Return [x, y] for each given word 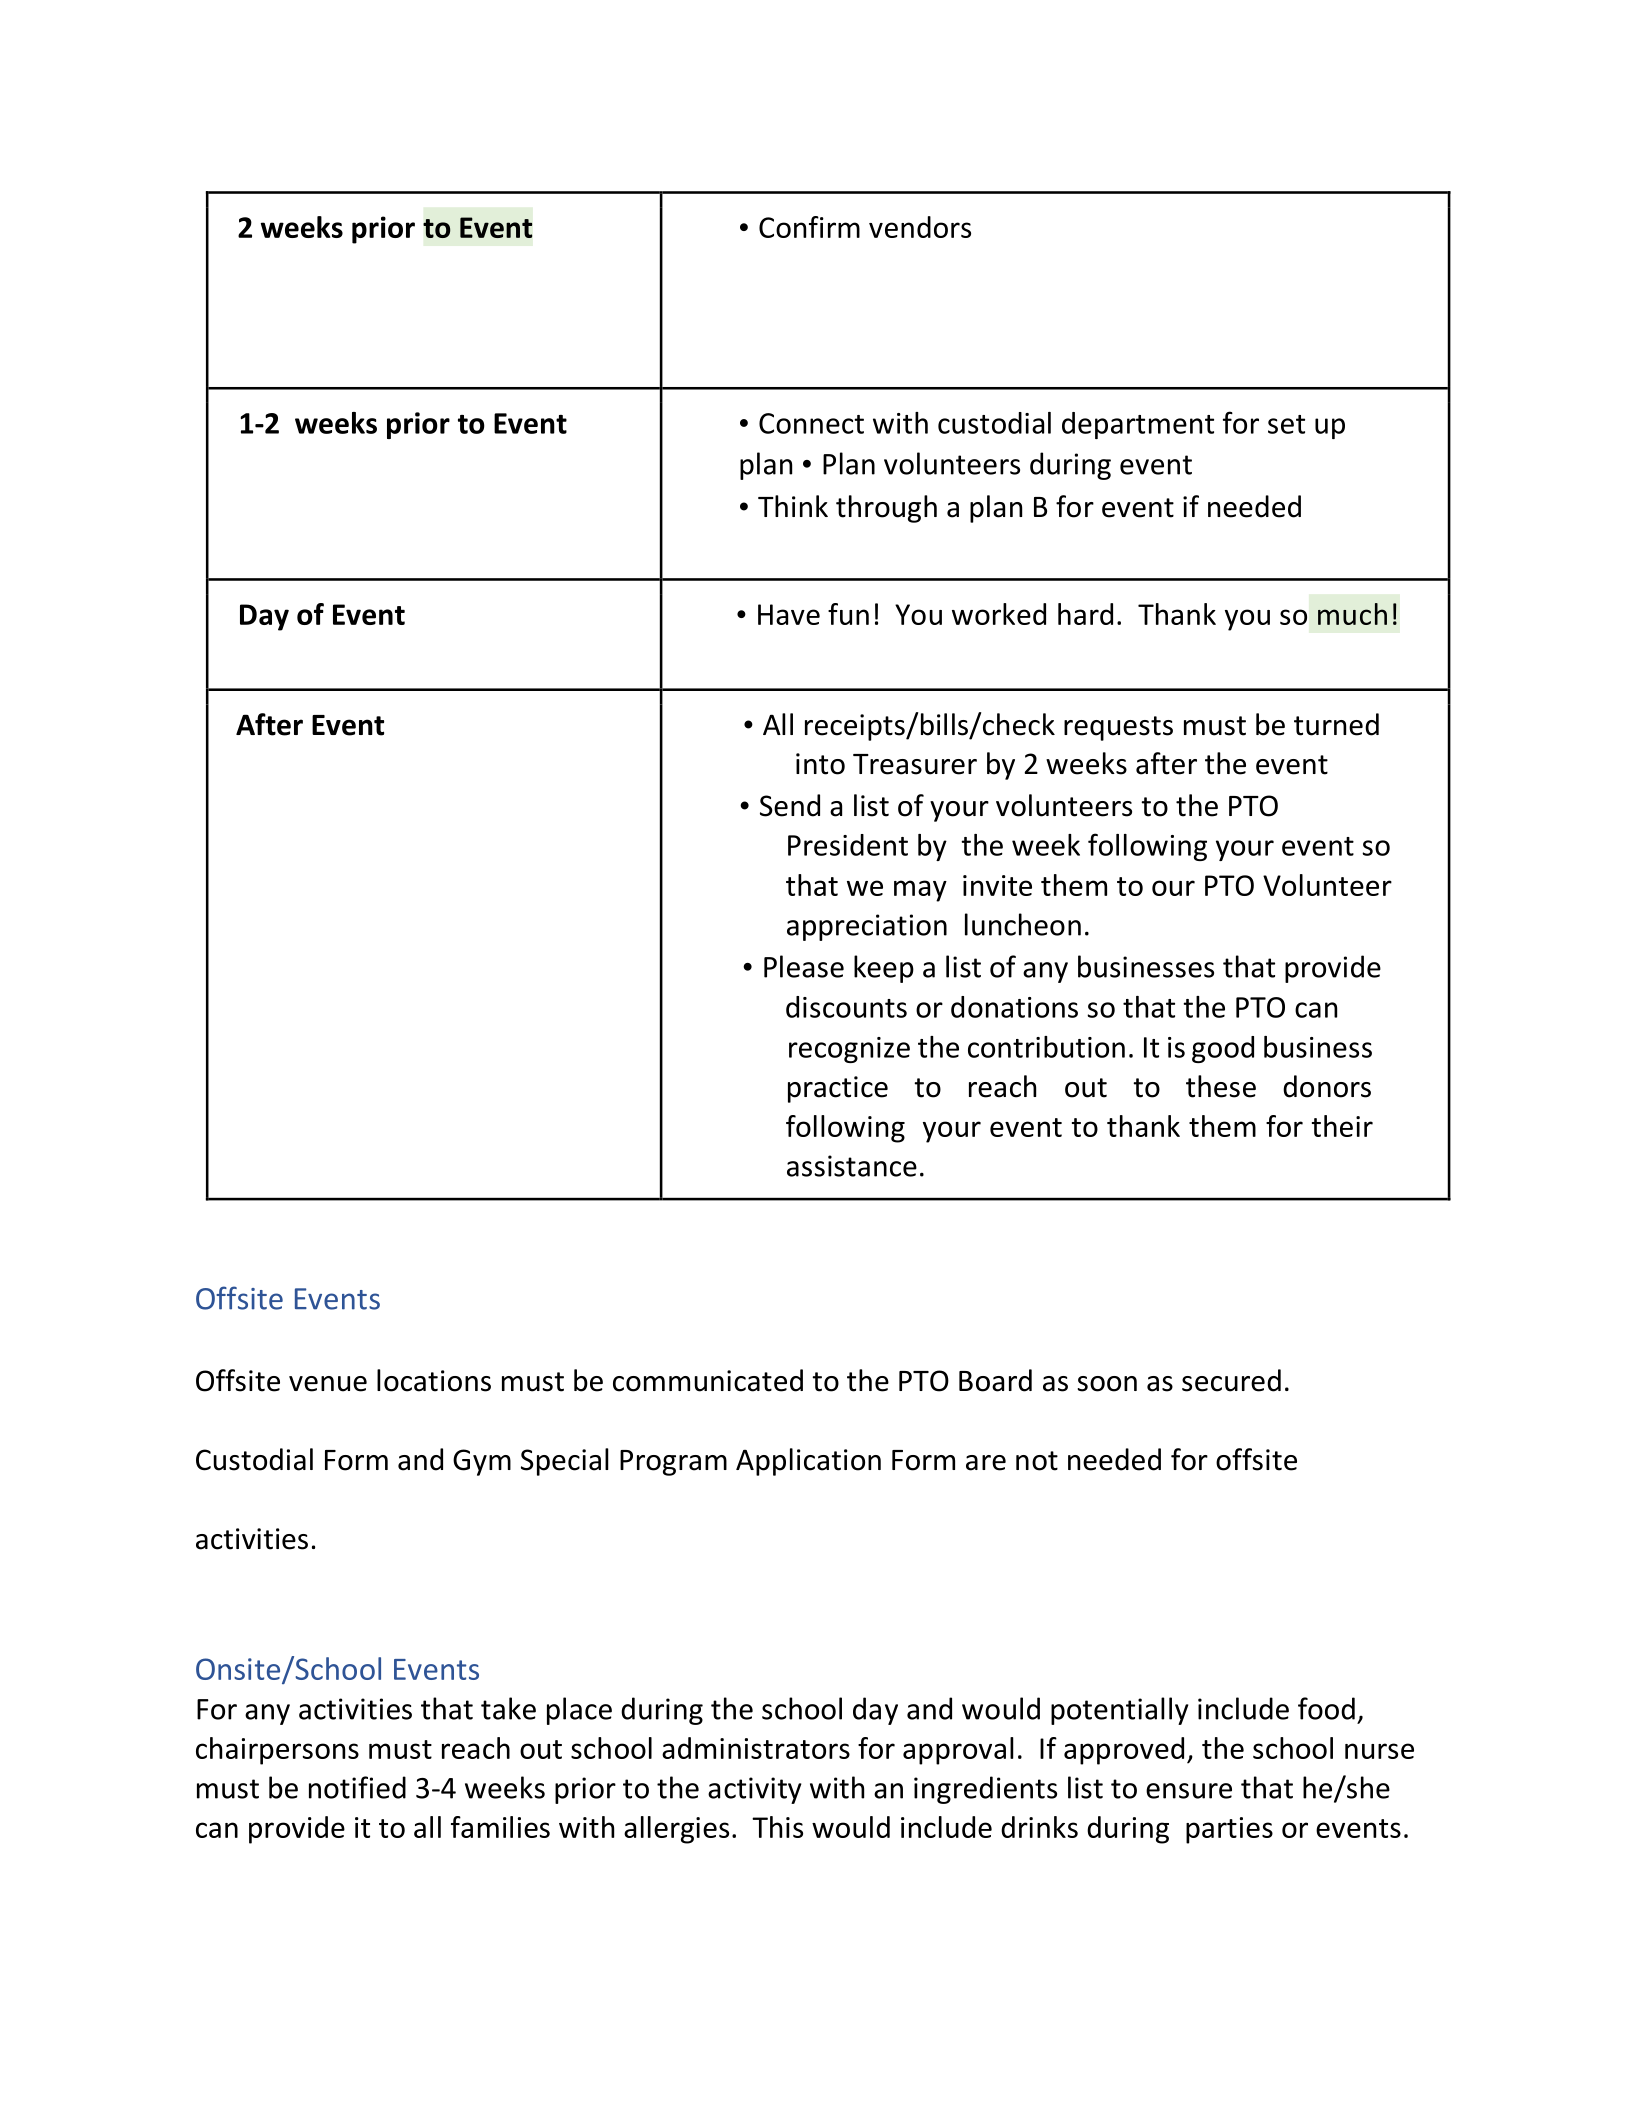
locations [434, 1380]
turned [1336, 724]
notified [357, 1787]
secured [1231, 1380]
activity [755, 1790]
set [1286, 424]
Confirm [809, 227]
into [820, 764]
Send [790, 805]
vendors [920, 227]
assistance [852, 1166]
